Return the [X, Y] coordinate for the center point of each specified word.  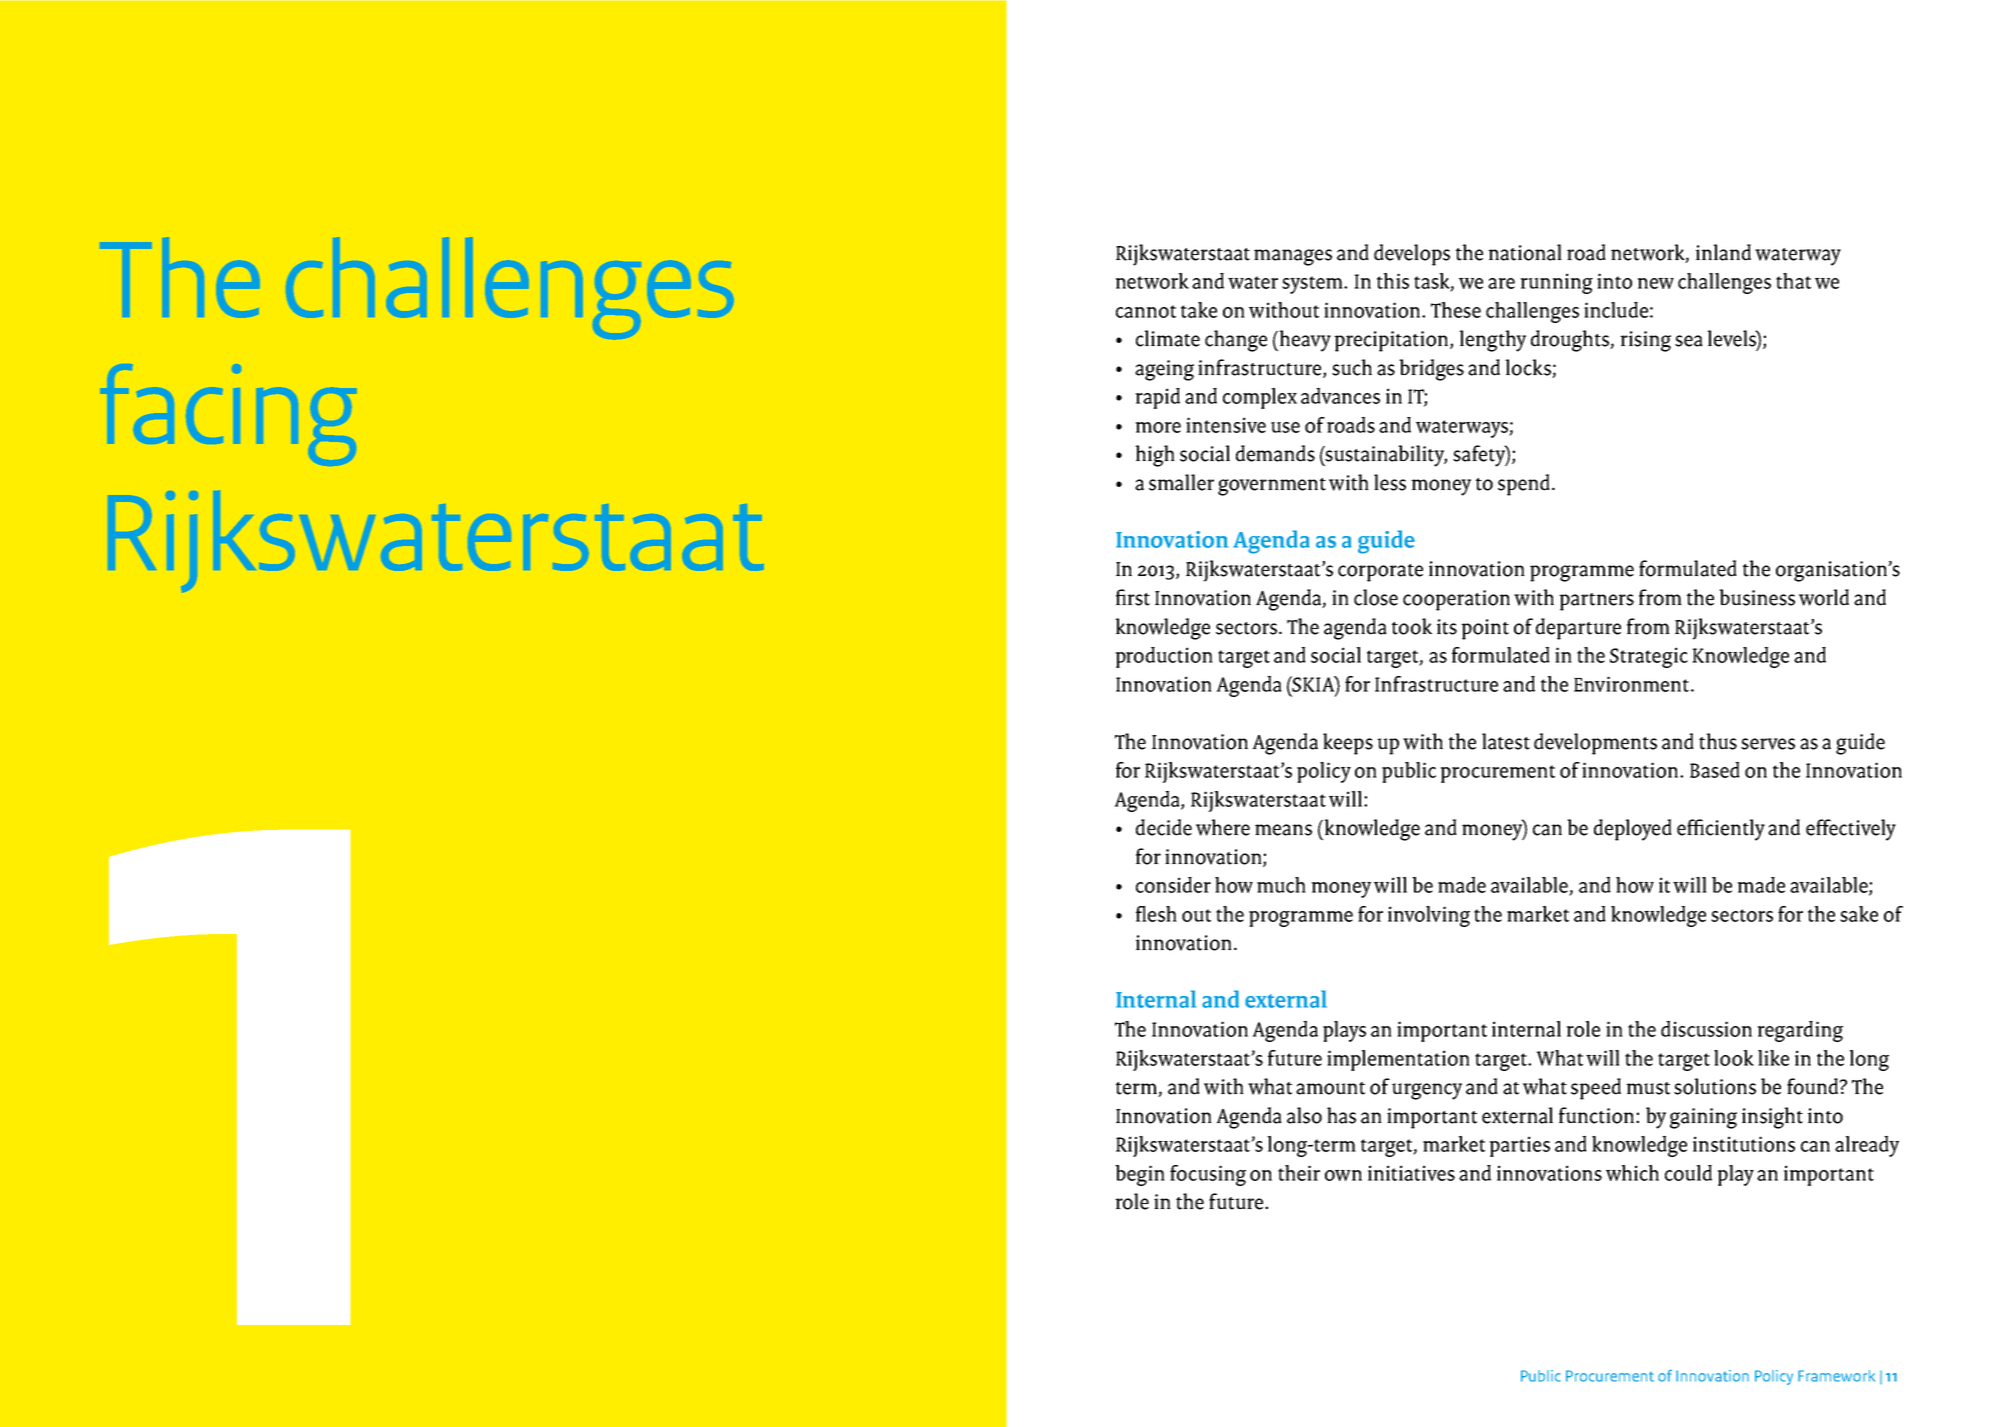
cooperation [1456, 600]
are [1501, 283]
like [1773, 1058]
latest [1506, 741]
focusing [1208, 1175]
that [1793, 281]
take [1199, 310]
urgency [1427, 1091]
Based [1715, 770]
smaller [1181, 482]
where [1223, 827]
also [1304, 1115]
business [1757, 597]
